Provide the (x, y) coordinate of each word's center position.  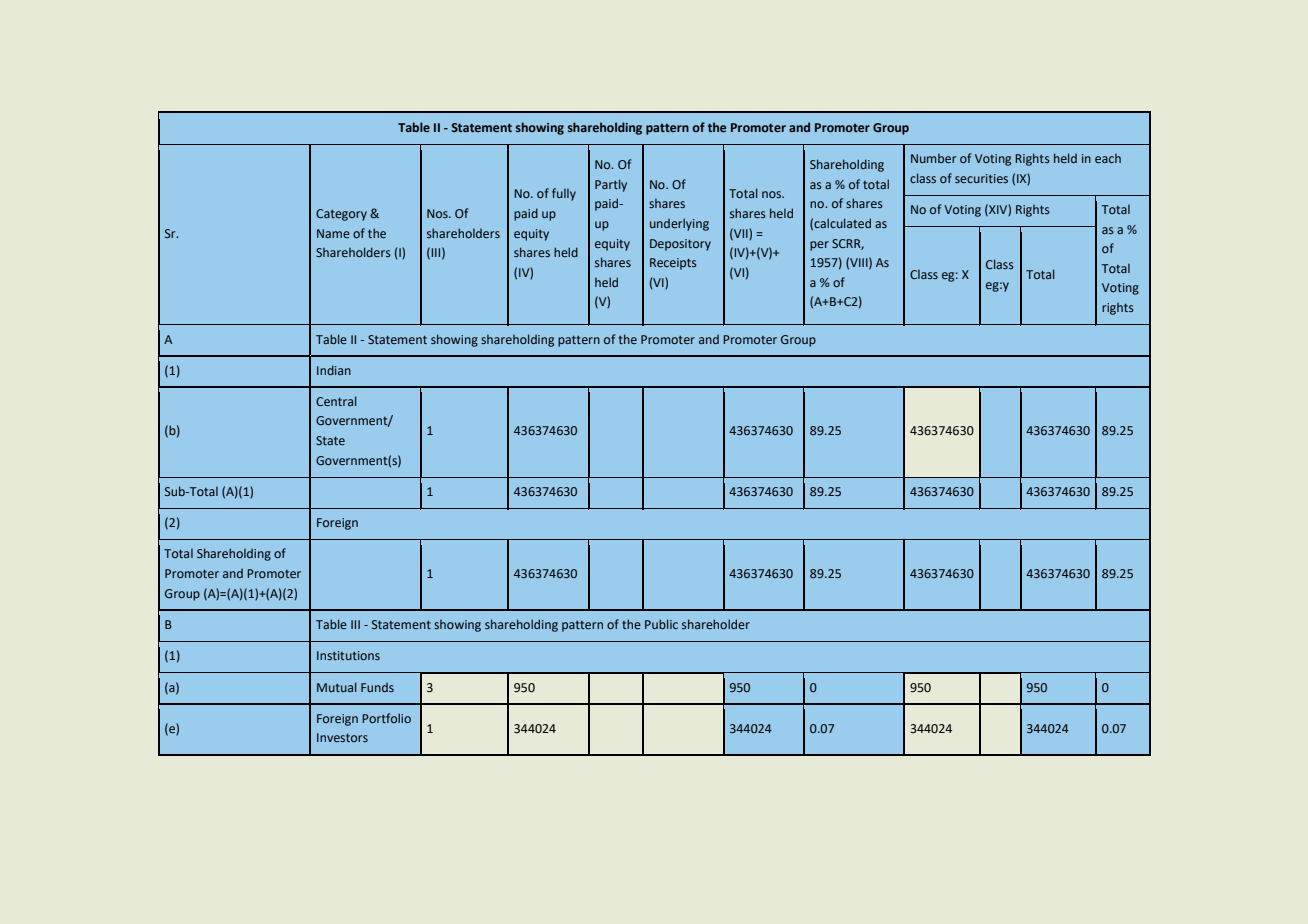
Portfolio (386, 718)
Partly (611, 185)
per (819, 246)
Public (661, 624)
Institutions (348, 655)
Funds (377, 687)
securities (981, 178)
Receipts (673, 264)
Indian (334, 370)
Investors (342, 737)
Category (341, 215)
